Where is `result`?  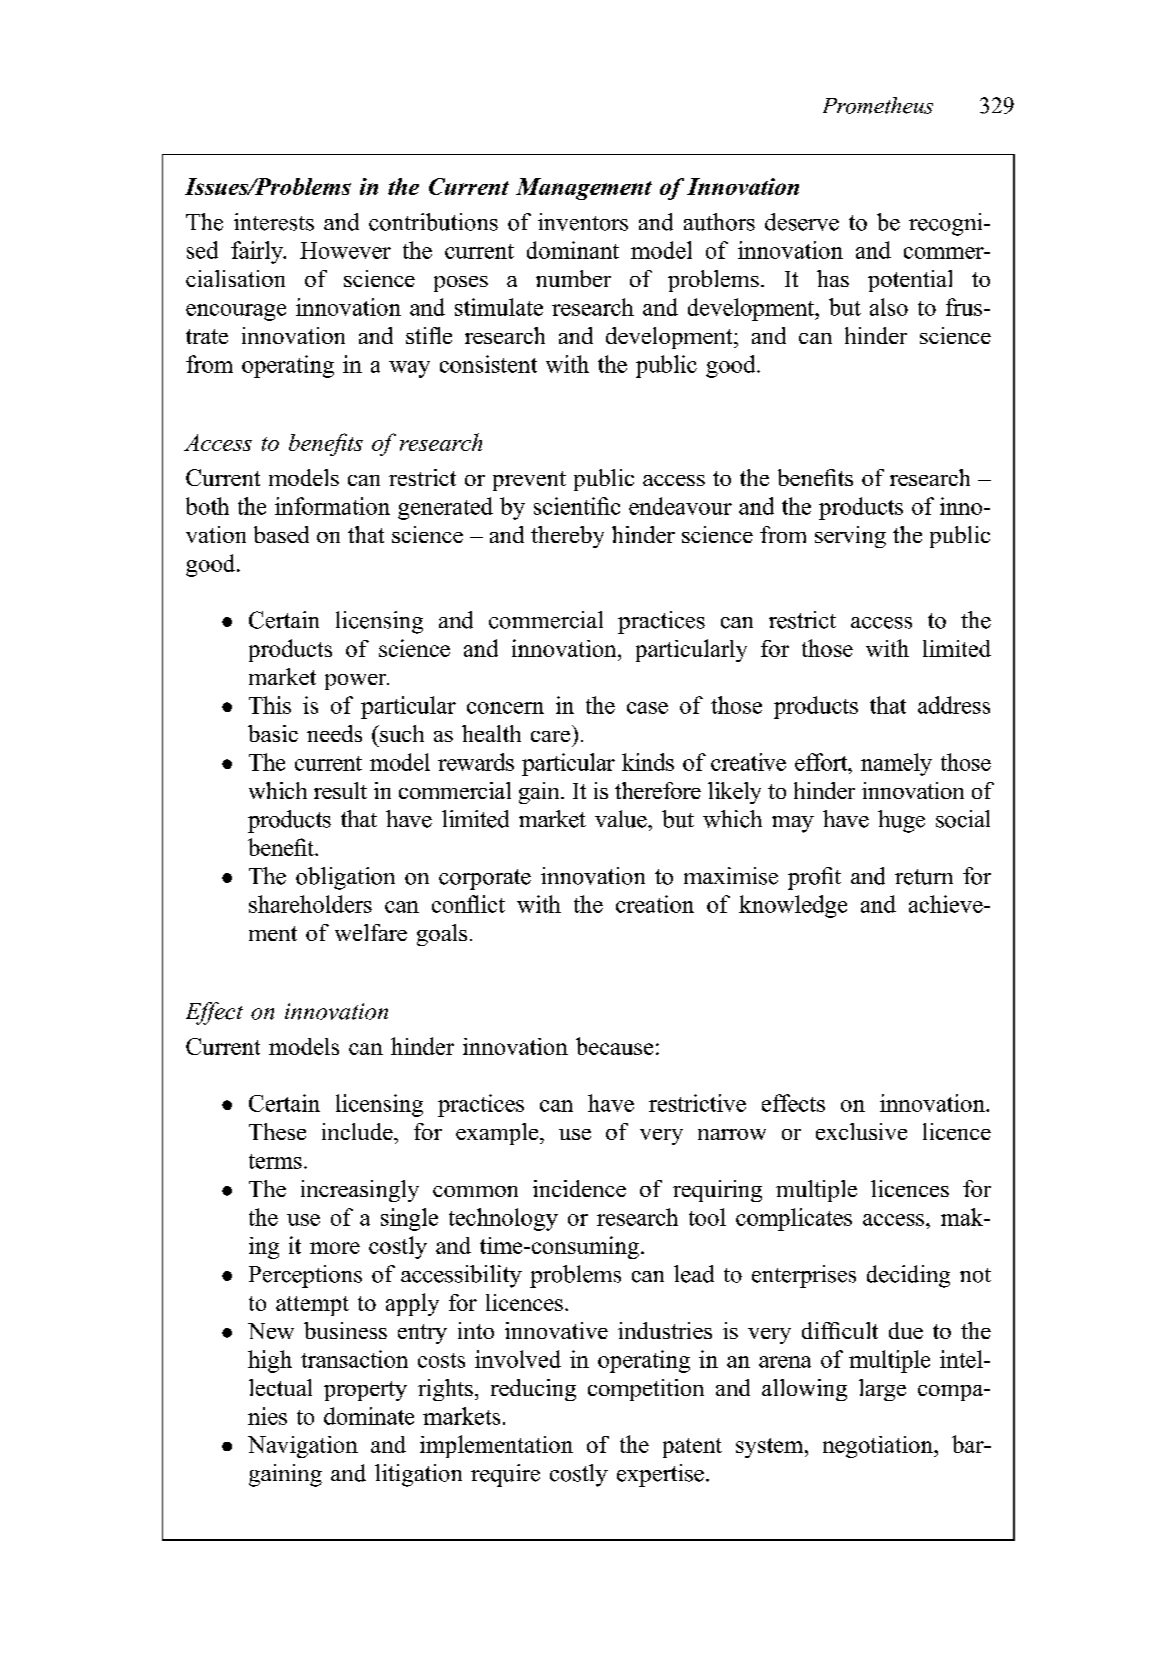
result is located at coordinates (340, 790).
